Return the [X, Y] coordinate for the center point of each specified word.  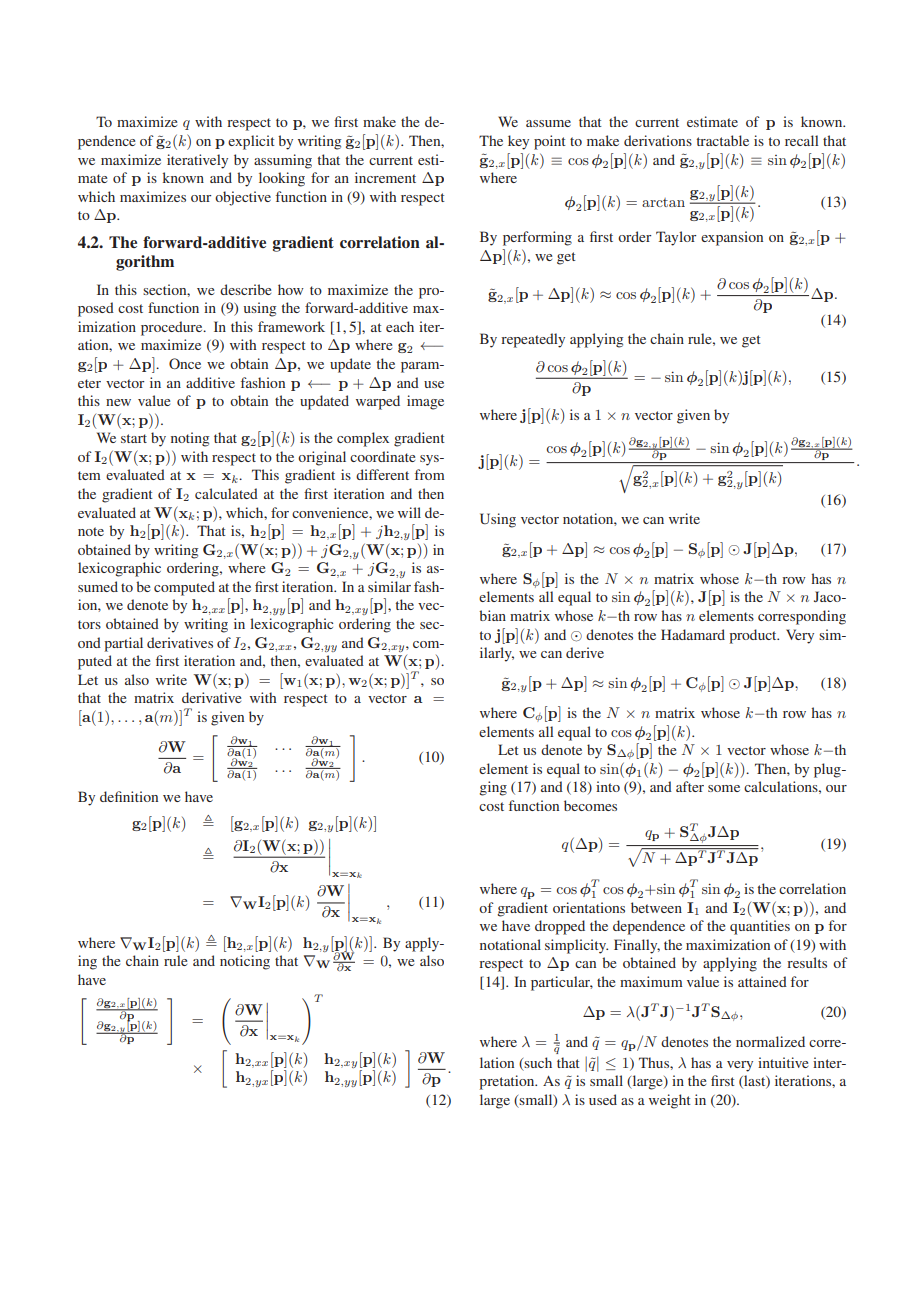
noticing [245, 962]
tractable [723, 140]
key [518, 142]
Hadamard [693, 634]
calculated [226, 493]
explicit [251, 142]
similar [389, 586]
